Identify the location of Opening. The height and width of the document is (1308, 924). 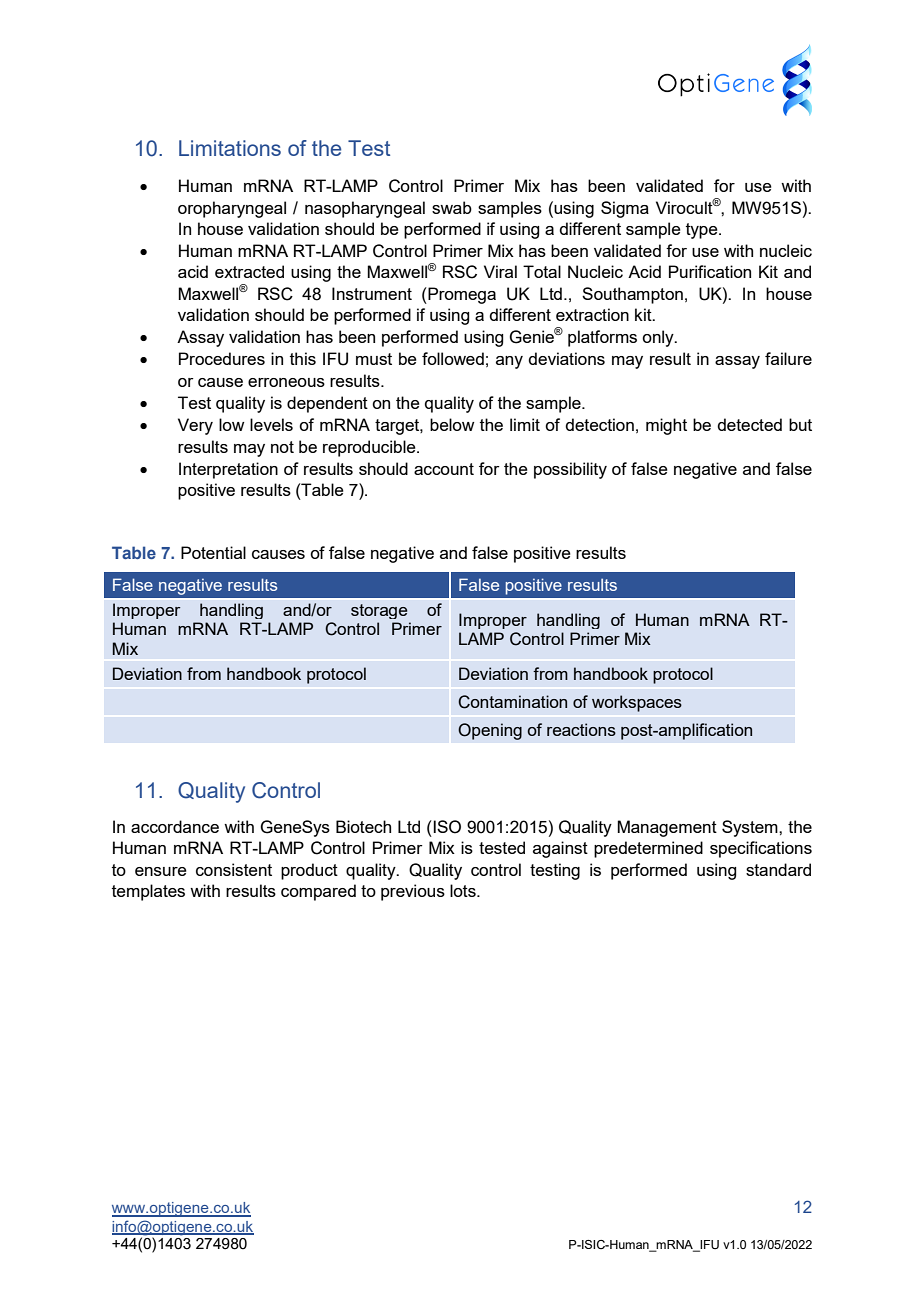
(490, 731).
